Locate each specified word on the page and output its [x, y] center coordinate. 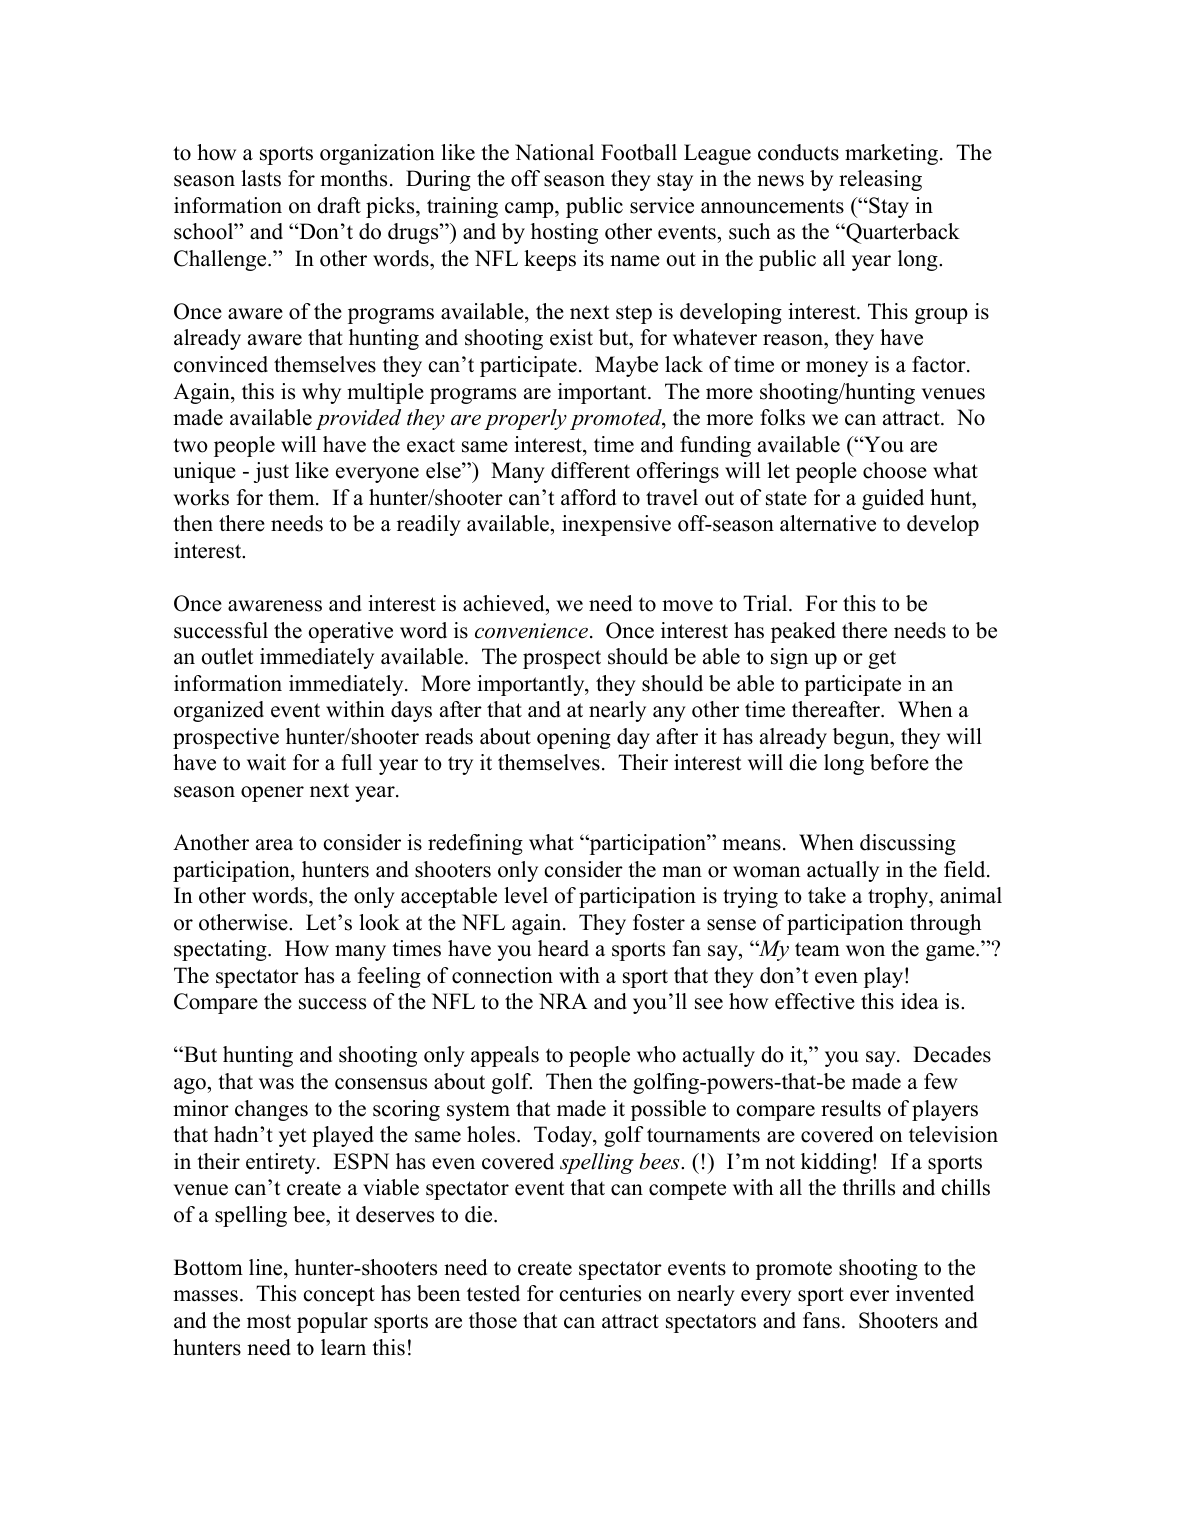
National [554, 152]
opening [574, 738]
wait [266, 762]
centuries [600, 1293]
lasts [261, 178]
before [899, 762]
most [269, 1321]
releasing [880, 180]
